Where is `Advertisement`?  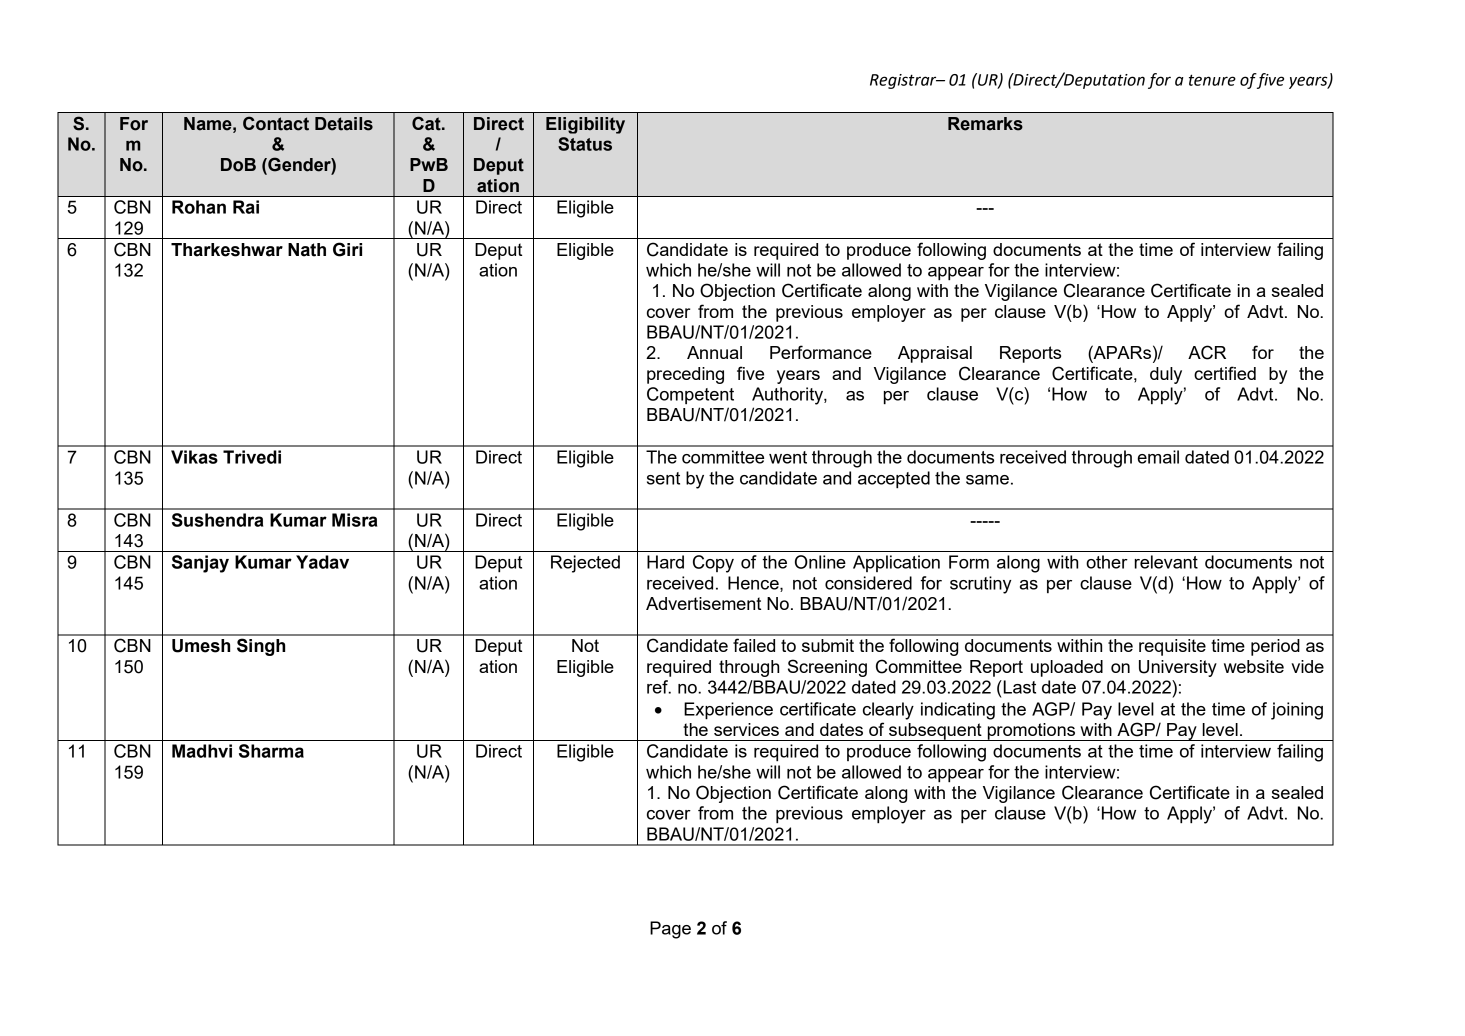 Advertisement is located at coordinates (703, 603).
